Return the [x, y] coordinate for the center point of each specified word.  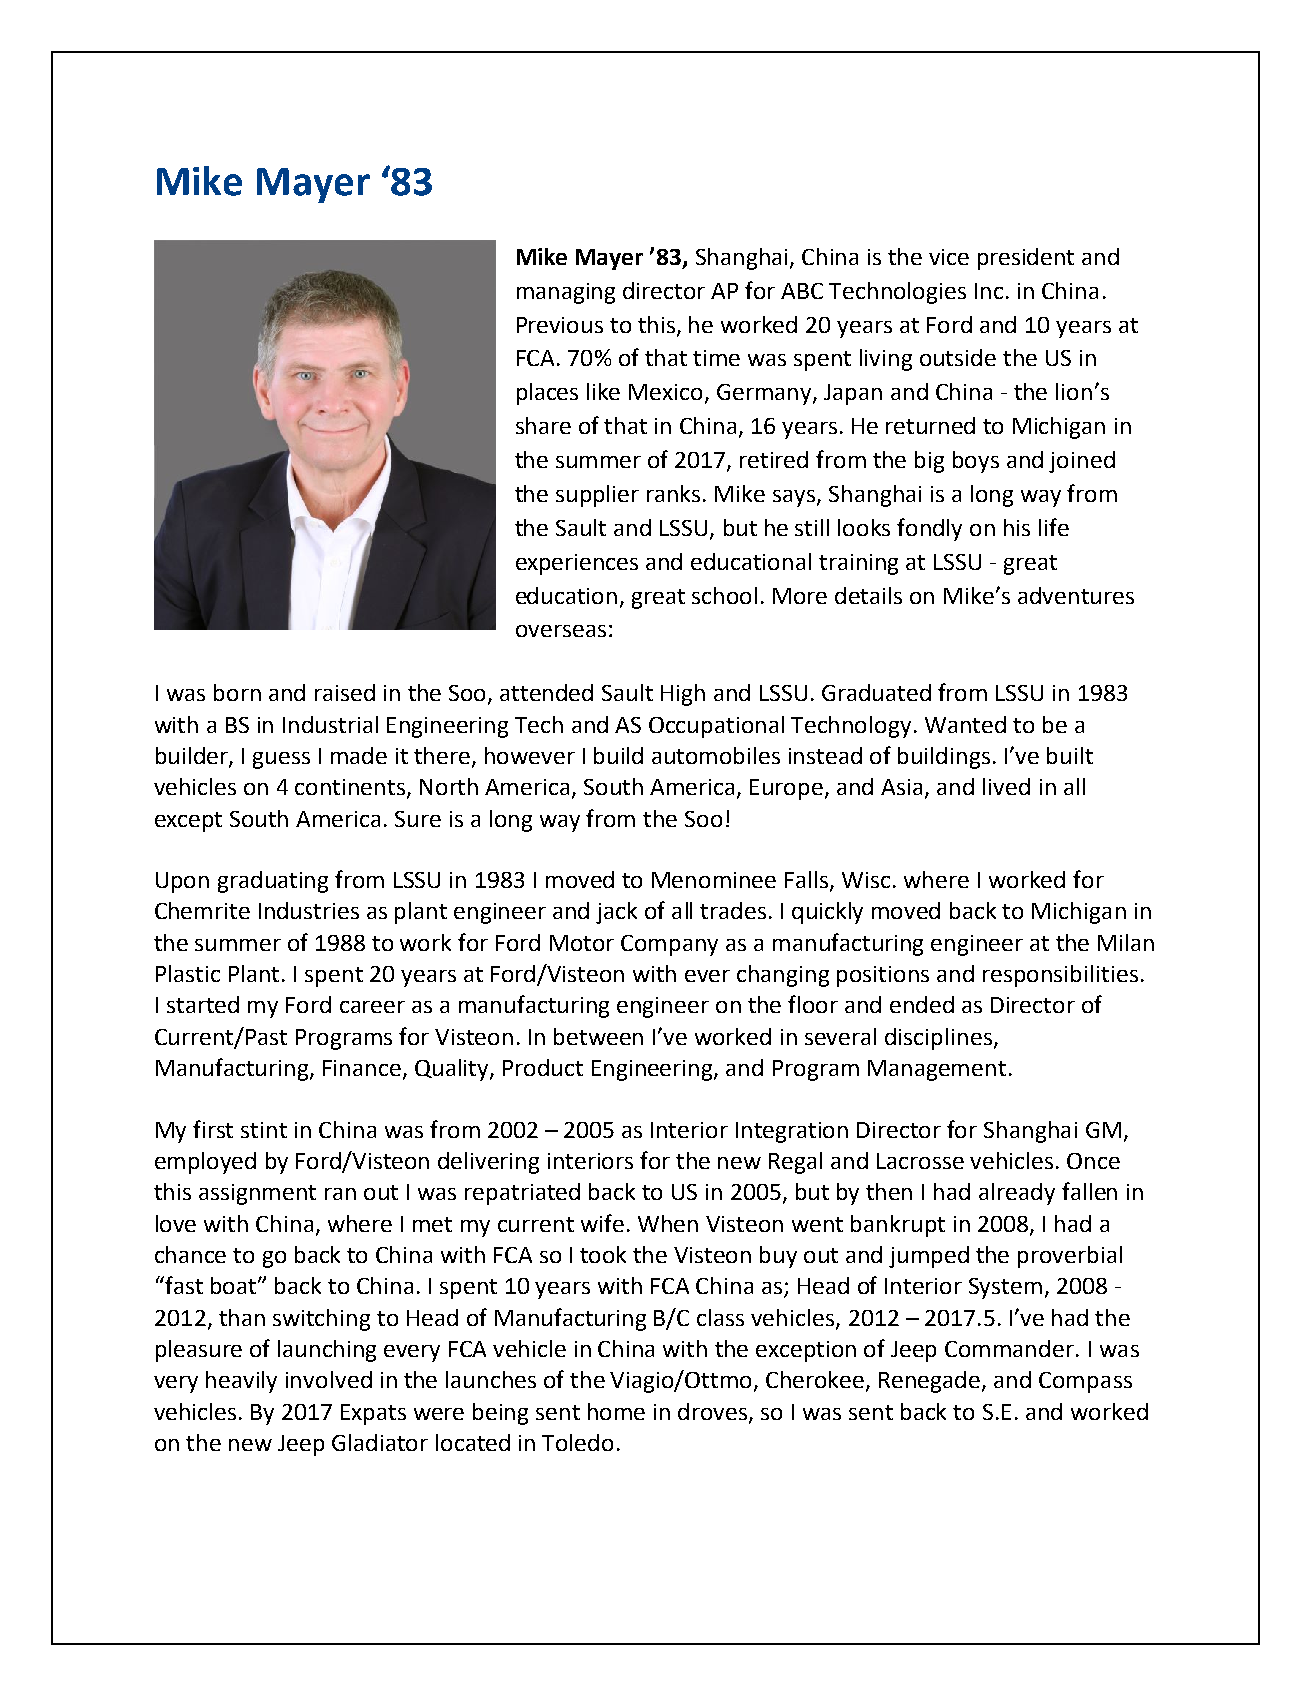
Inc [989, 291]
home [616, 1411]
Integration [792, 1132]
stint [264, 1130]
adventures [1076, 595]
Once [1093, 1161]
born [237, 692]
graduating [273, 882]
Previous [560, 325]
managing [566, 293]
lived [1006, 786]
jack [616, 913]
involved [329, 1379]
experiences [577, 564]
